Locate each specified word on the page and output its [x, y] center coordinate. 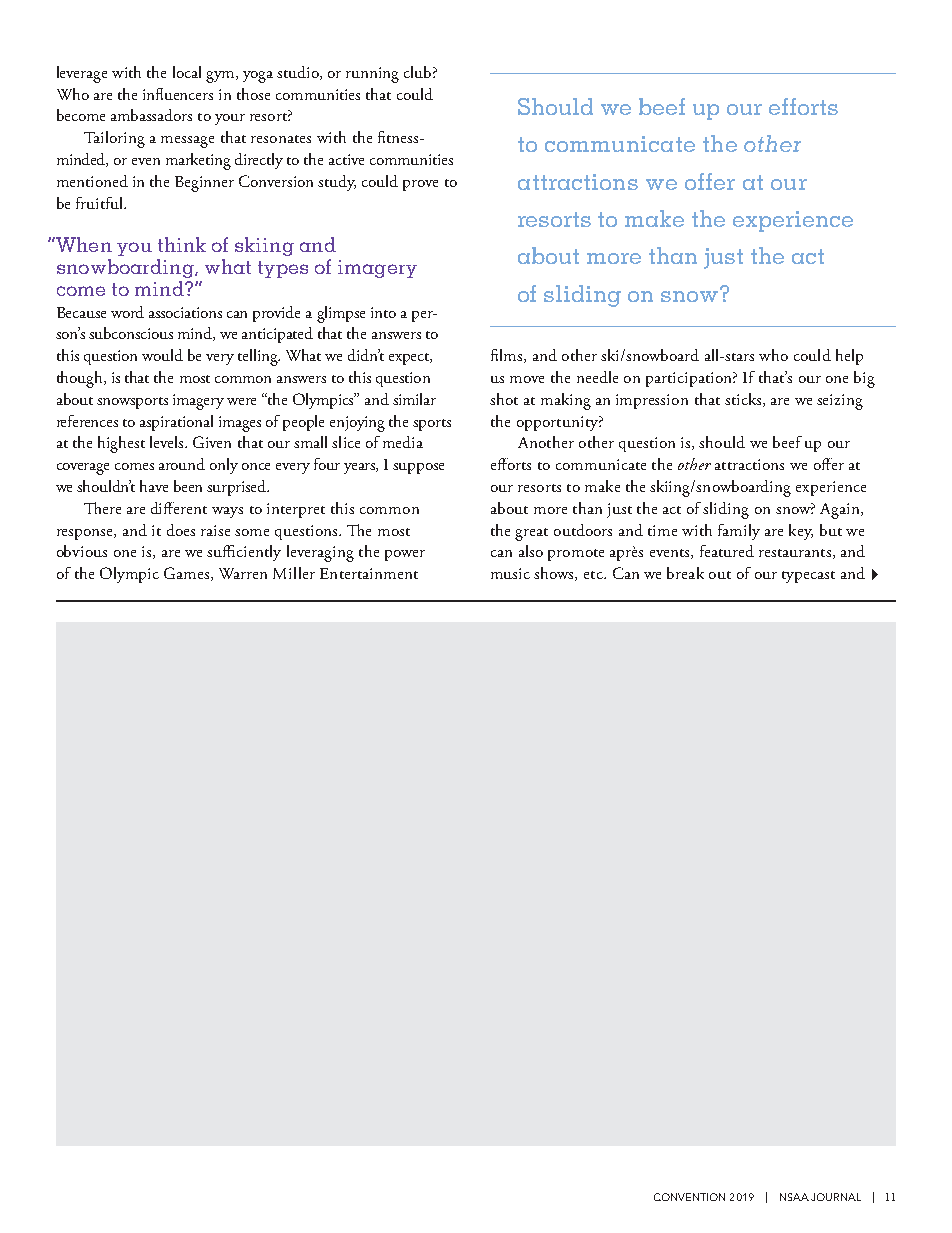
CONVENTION [689, 1197]
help [849, 357]
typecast [808, 577]
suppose [418, 468]
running [372, 75]
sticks [744, 400]
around [182, 464]
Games [188, 574]
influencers [178, 94]
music [510, 573]
